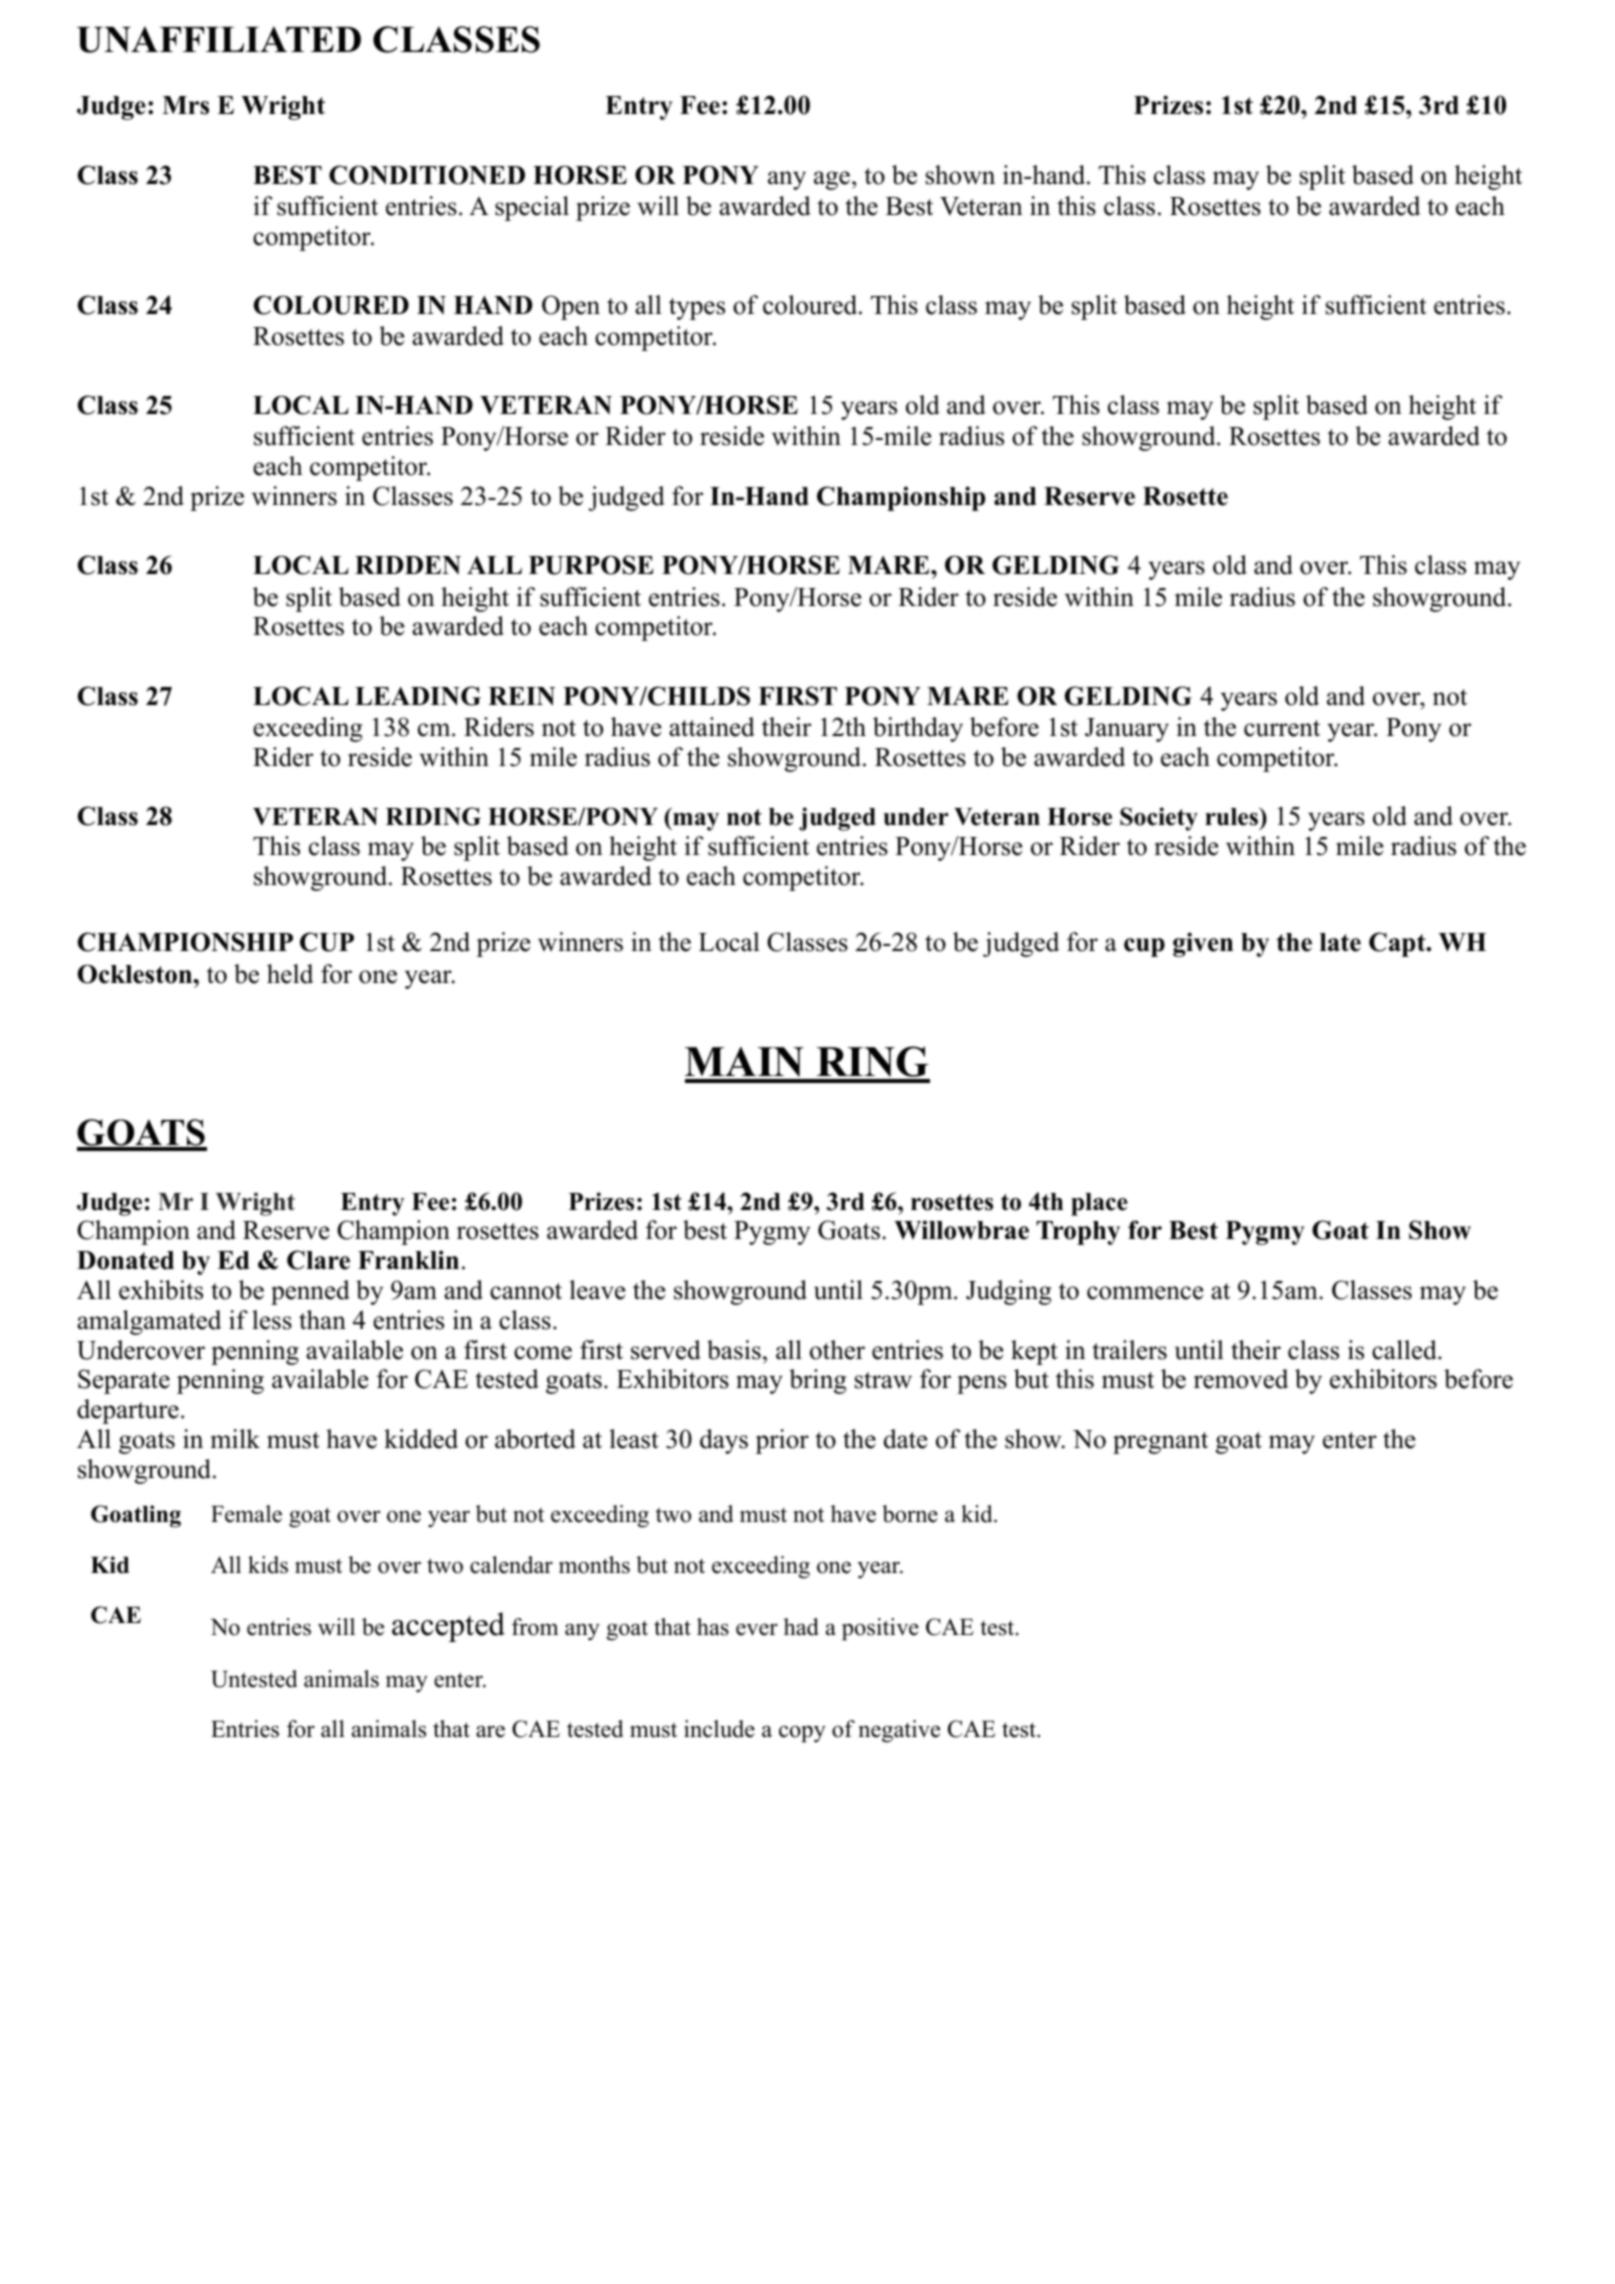  What do you see at coordinates (757, 1629) in the screenshot?
I see `ever` at bounding box center [757, 1629].
